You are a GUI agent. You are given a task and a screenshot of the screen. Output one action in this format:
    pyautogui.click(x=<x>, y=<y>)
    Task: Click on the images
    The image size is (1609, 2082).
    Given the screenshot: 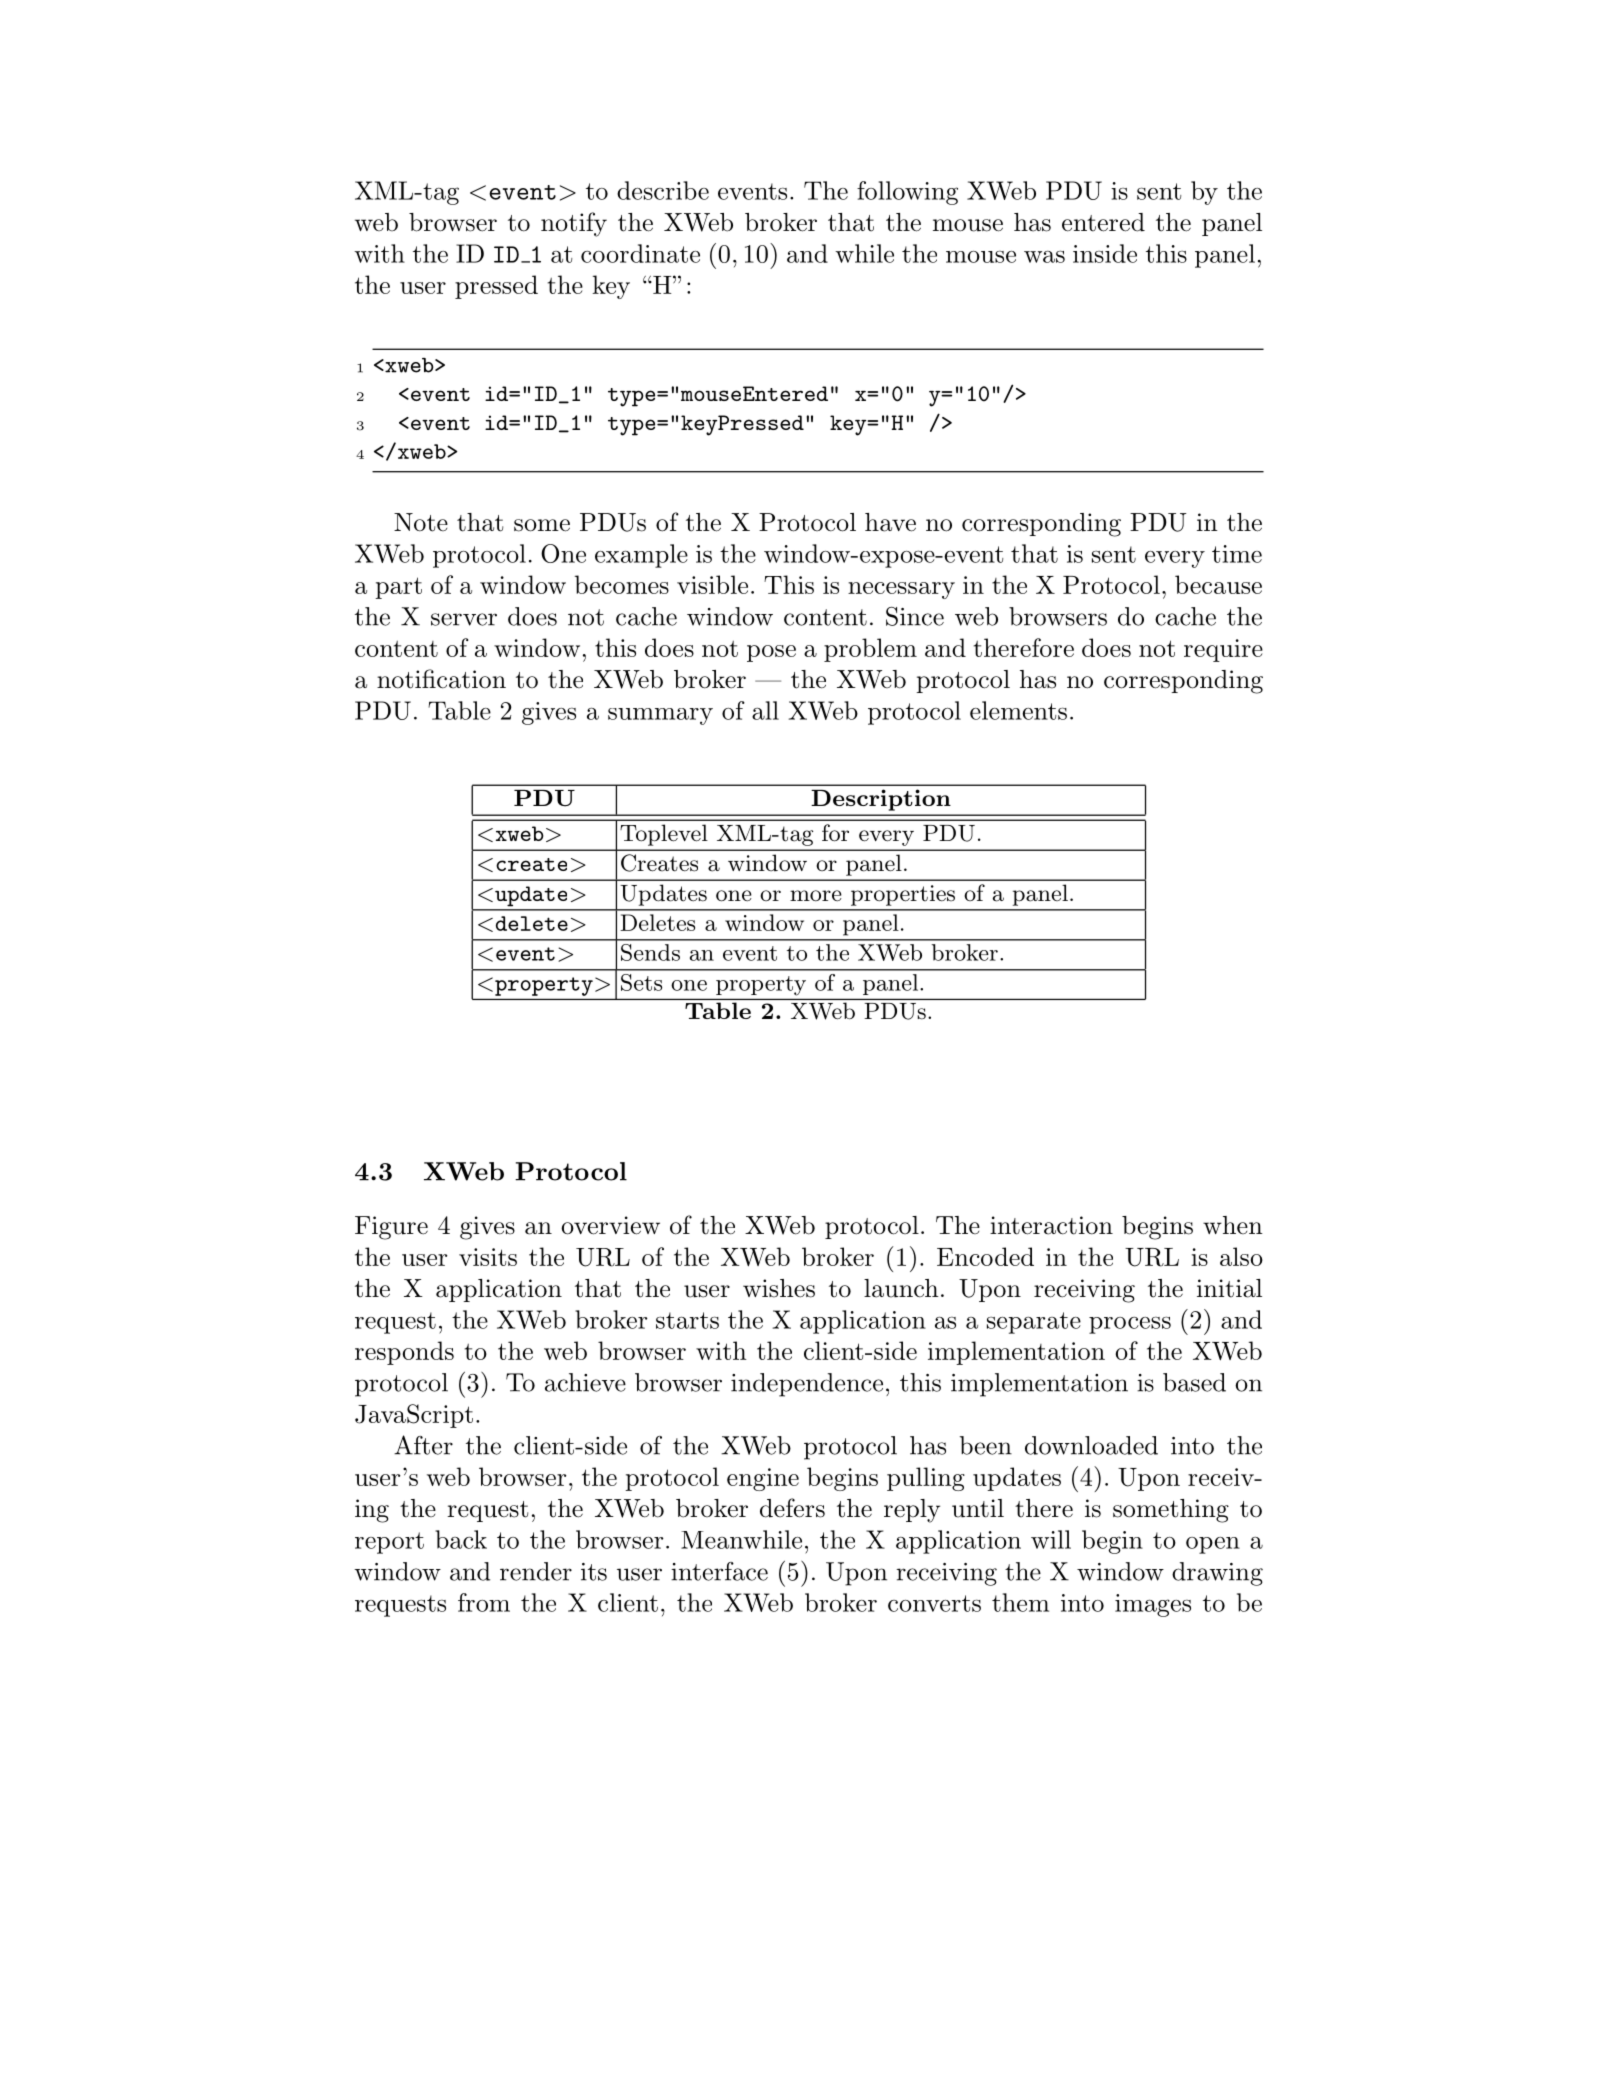 What is the action you would take?
    pyautogui.click(x=1153, y=1605)
